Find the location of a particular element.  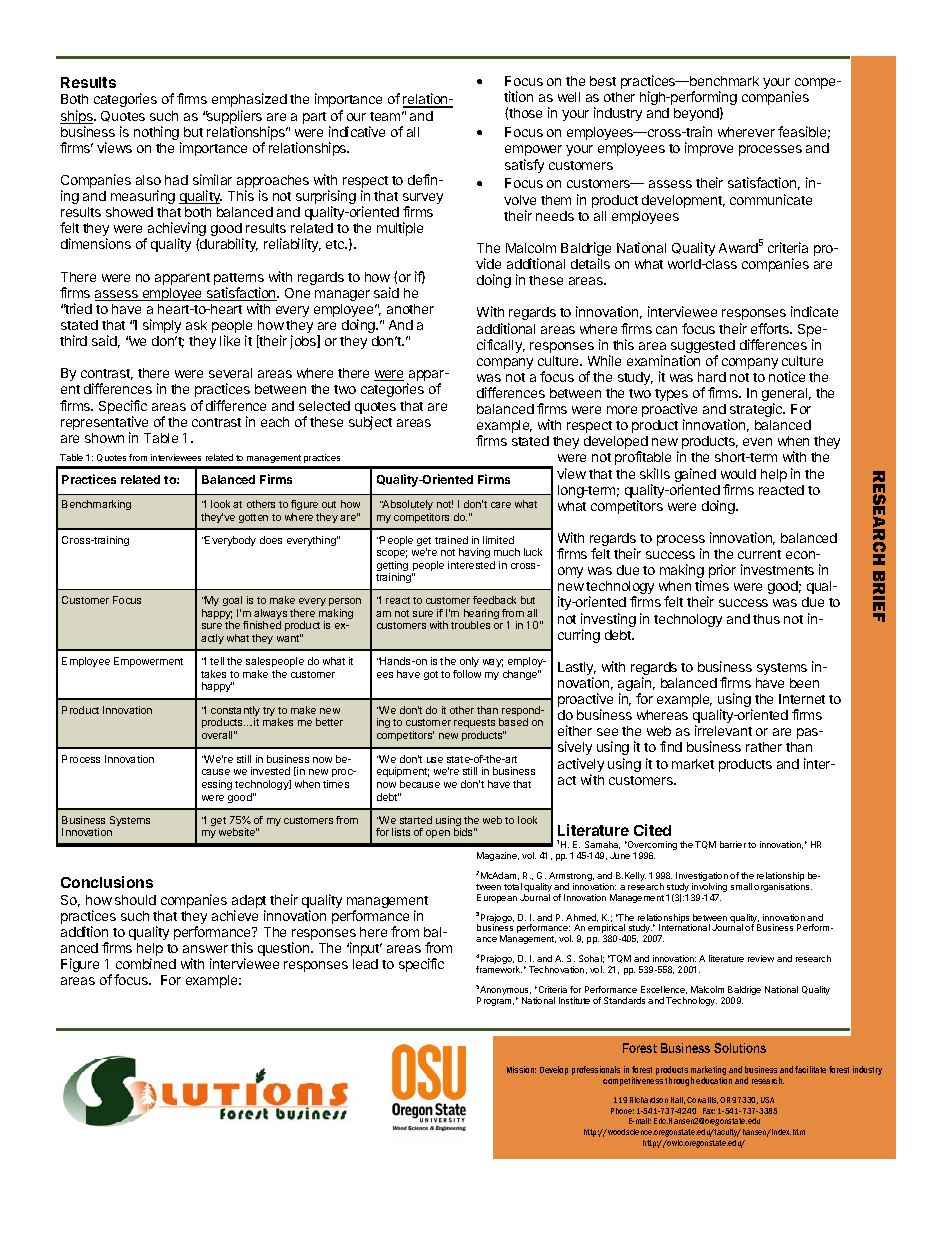

Corvallis is located at coordinates (702, 1100).
